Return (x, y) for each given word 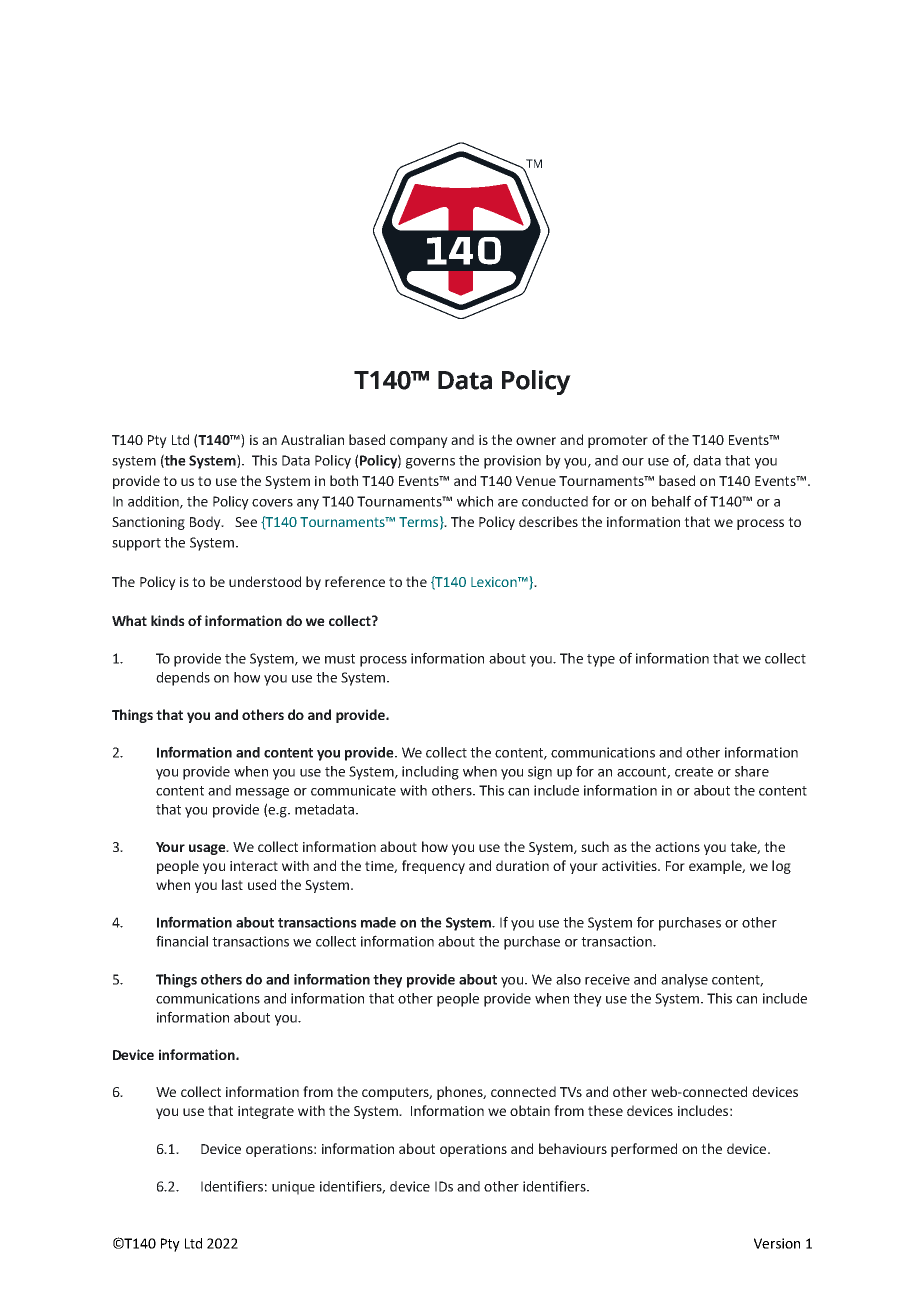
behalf (671, 501)
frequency (433, 867)
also (568, 979)
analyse (684, 981)
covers (272, 503)
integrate (266, 1112)
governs (430, 463)
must (340, 659)
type (601, 660)
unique (293, 1188)
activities (630, 866)
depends (183, 679)
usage (208, 849)
